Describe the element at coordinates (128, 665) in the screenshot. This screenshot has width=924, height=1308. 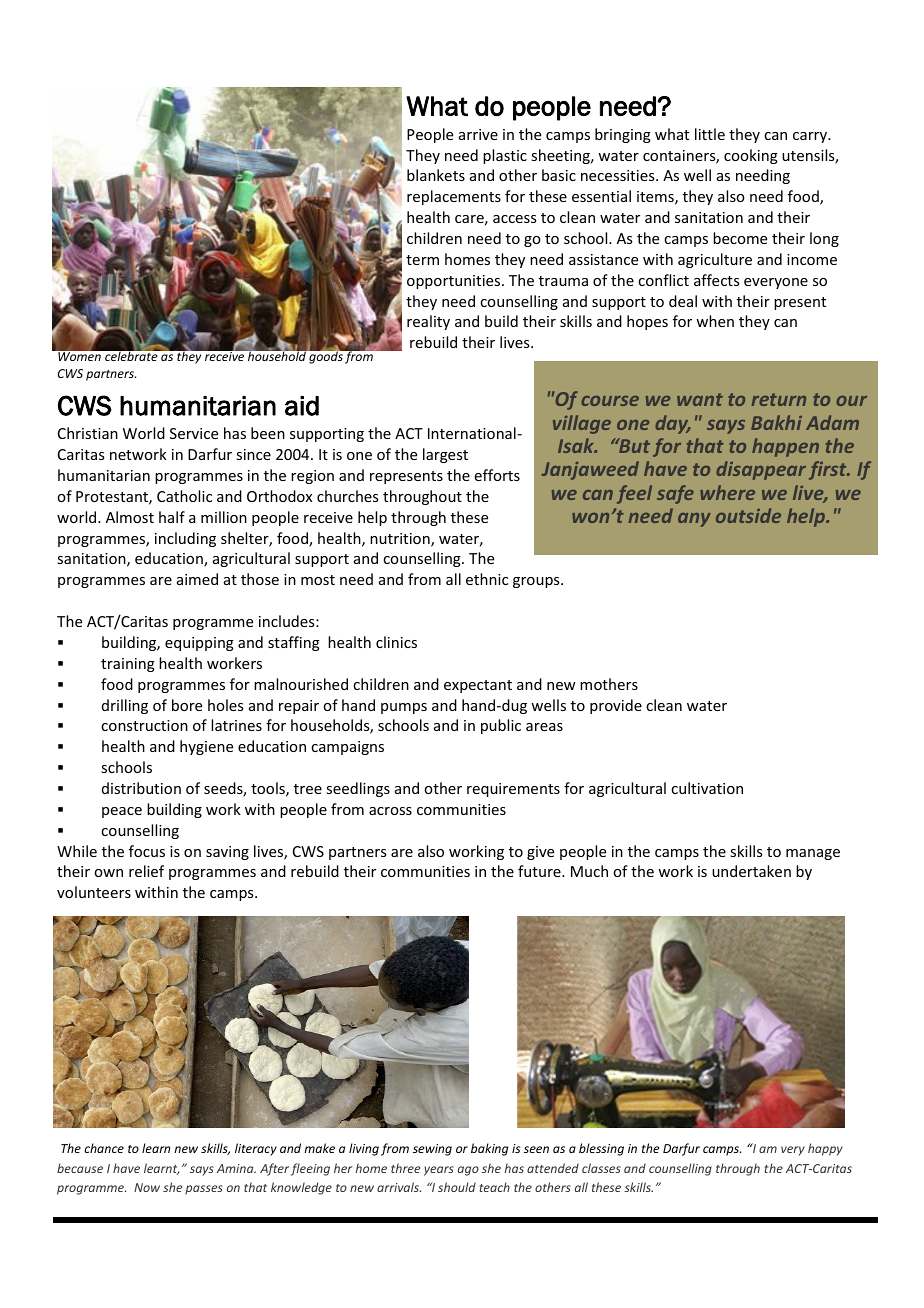
I see `training` at that location.
